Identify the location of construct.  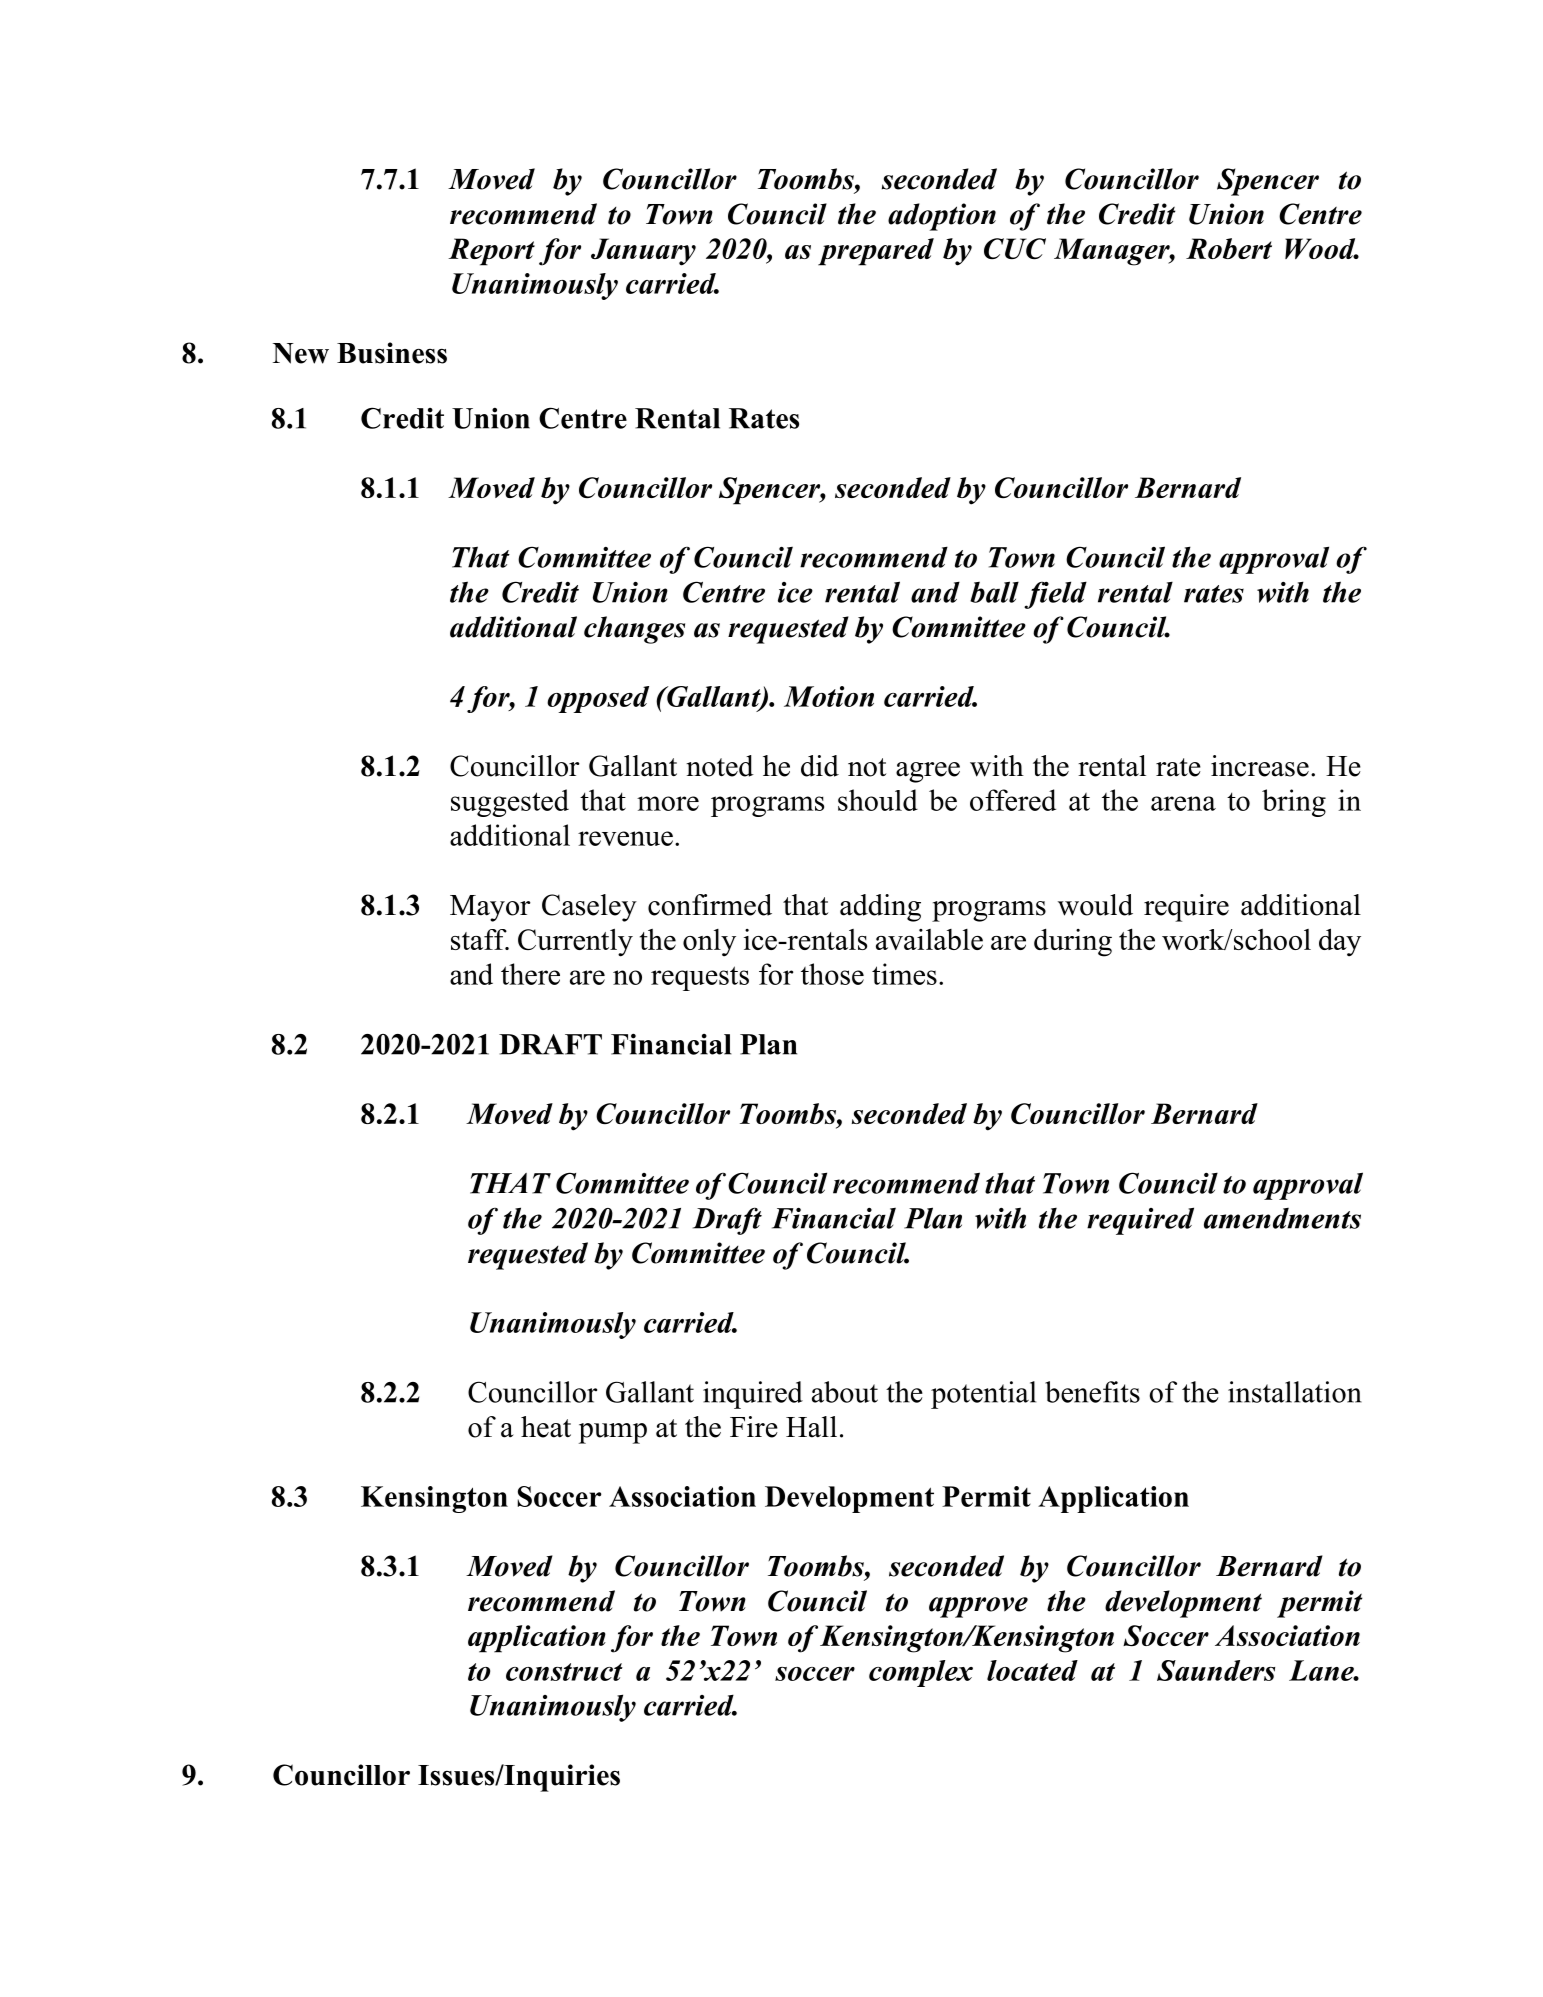
(564, 1672).
